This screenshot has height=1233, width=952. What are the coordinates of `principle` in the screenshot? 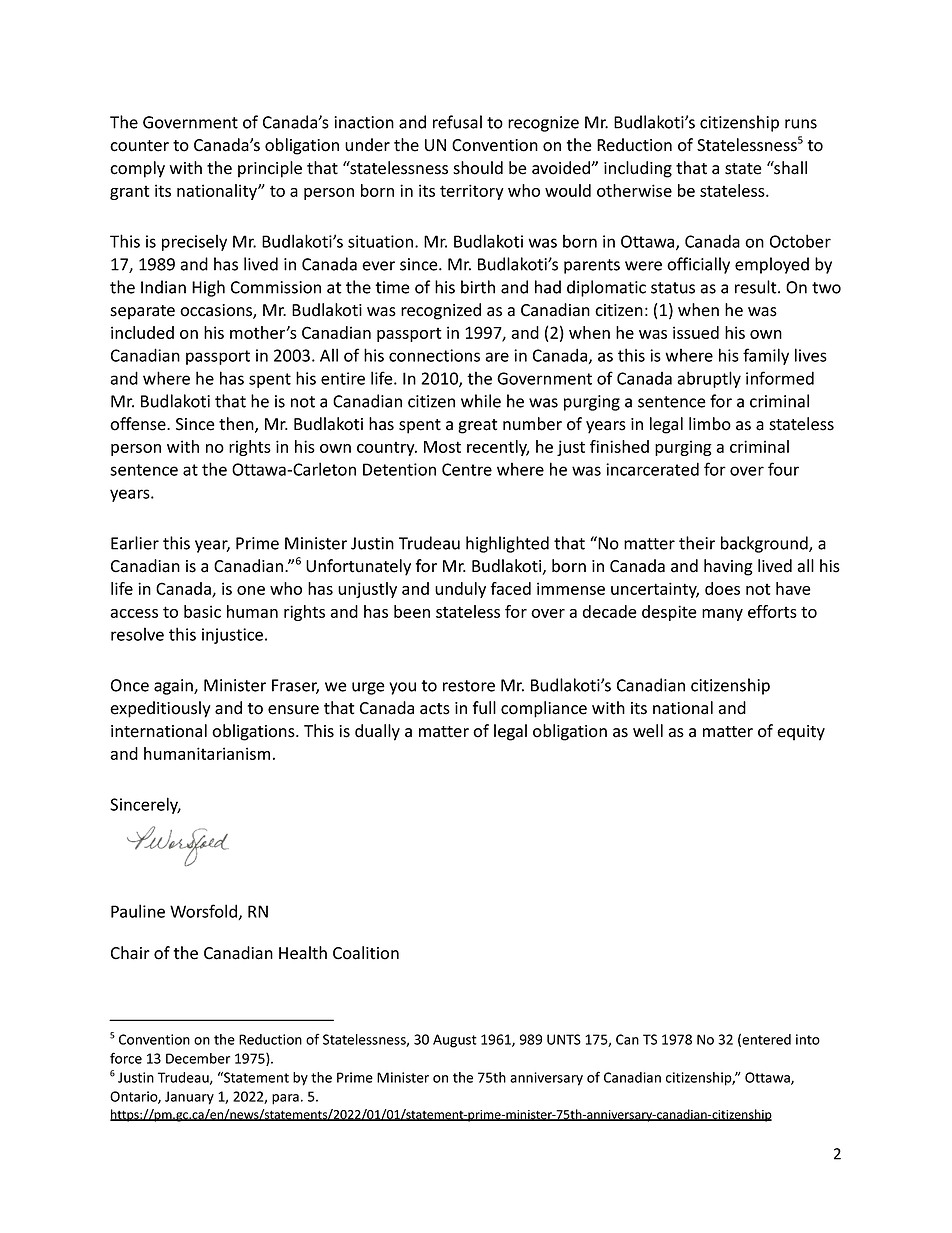 It's located at (270, 169).
